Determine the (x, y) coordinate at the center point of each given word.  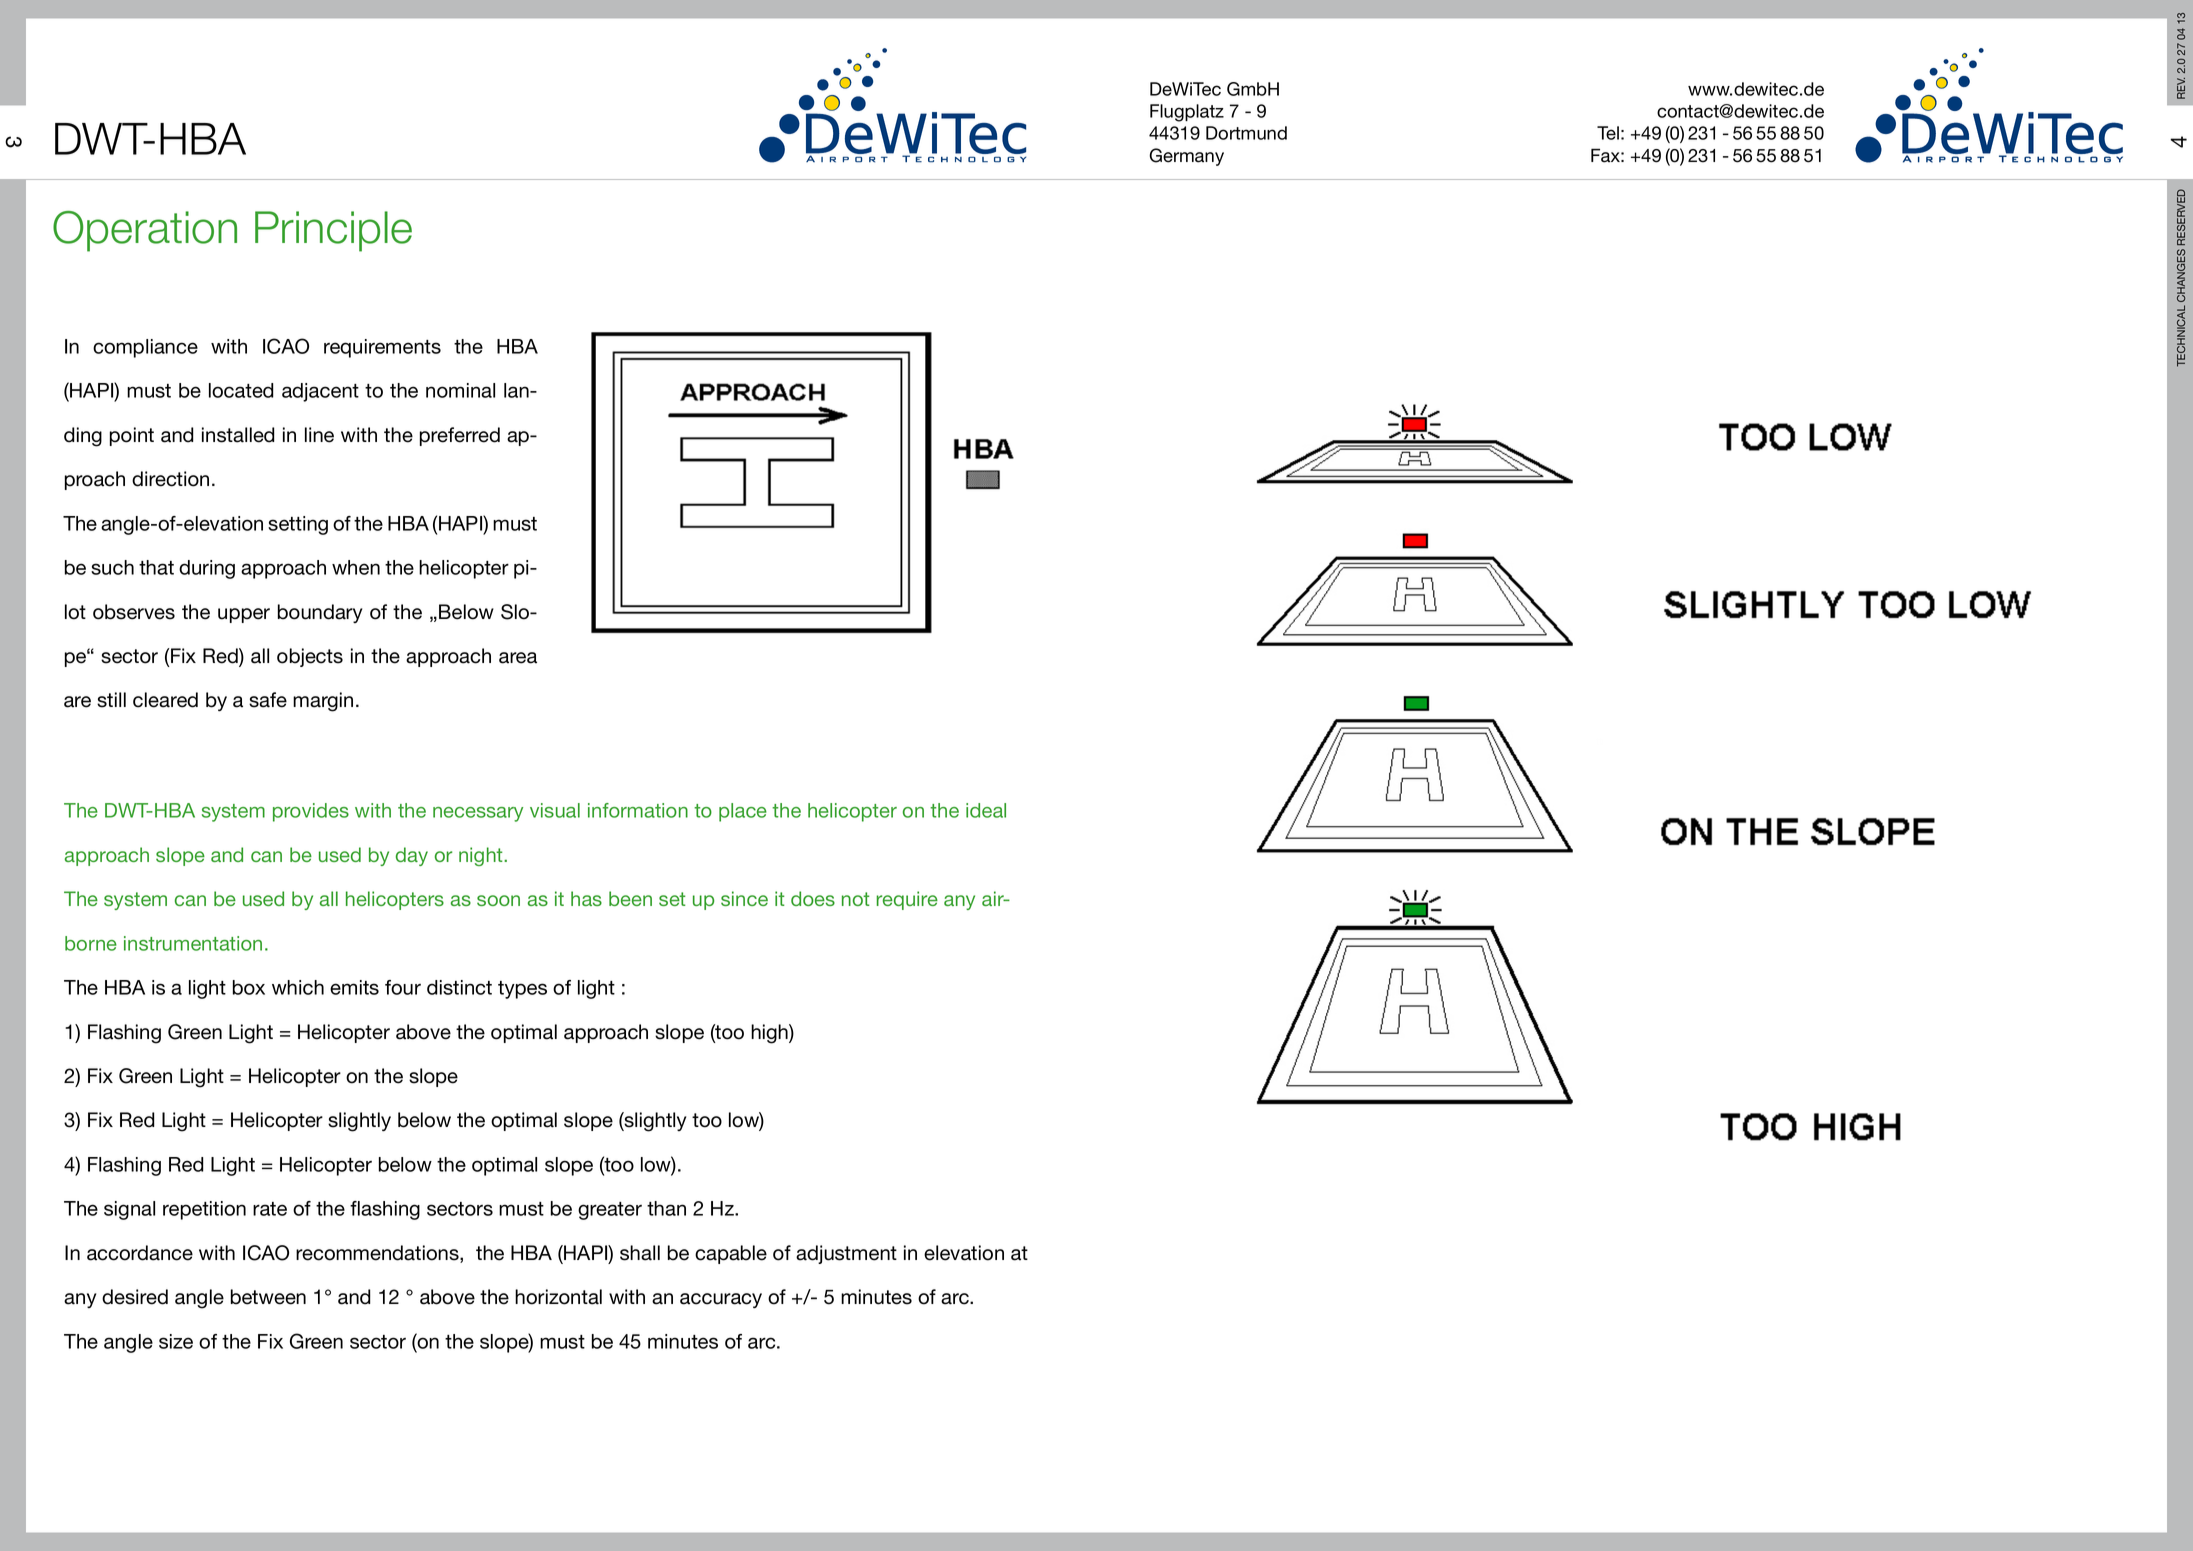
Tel (1608, 133)
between (268, 1297)
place (743, 812)
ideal (986, 810)
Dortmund (1246, 133)
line (319, 435)
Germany (1186, 157)
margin (323, 702)
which (298, 987)
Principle (333, 231)
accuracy (721, 1300)
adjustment (846, 1254)
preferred (460, 436)
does (813, 898)
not (856, 899)
